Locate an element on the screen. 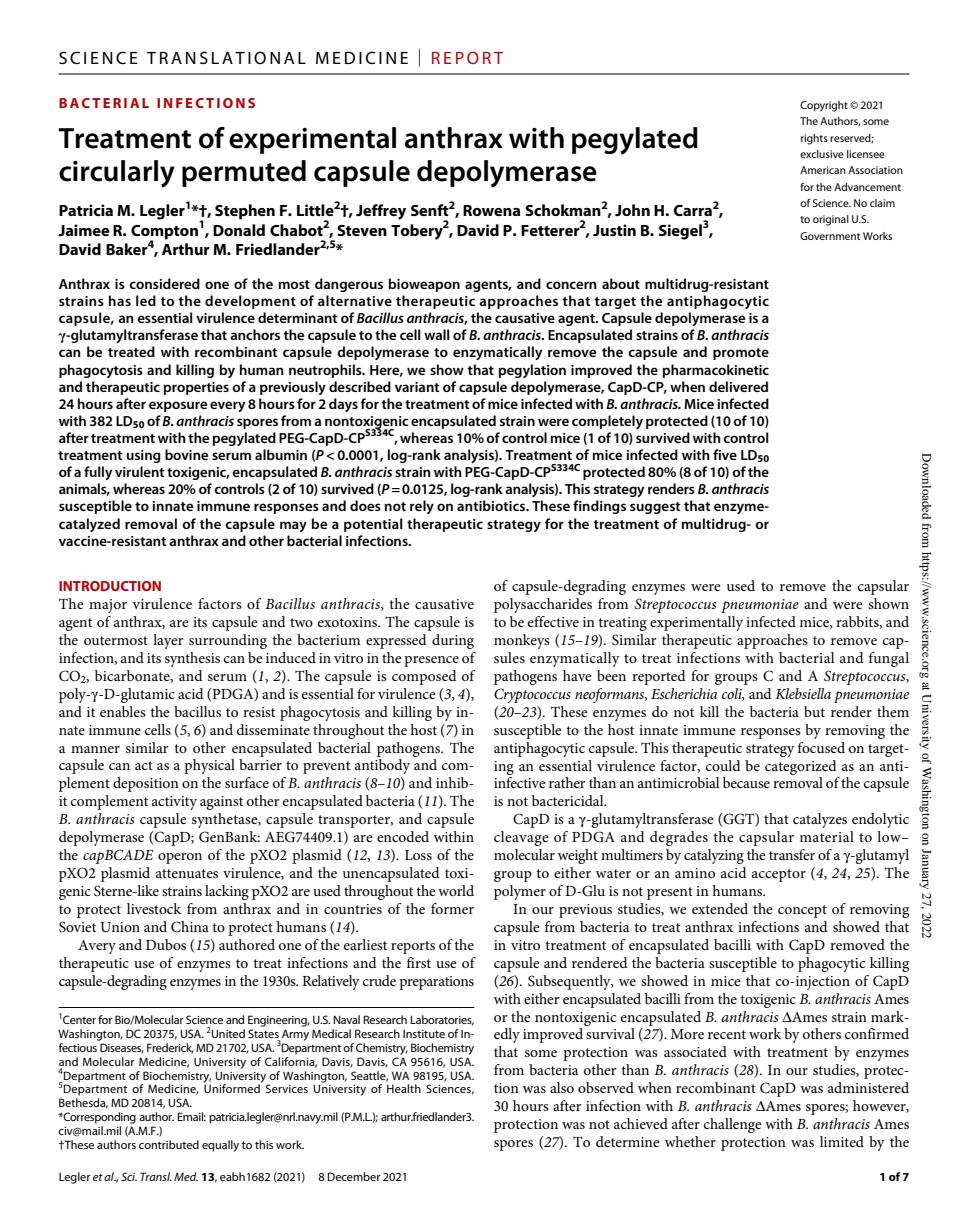 The width and height of the screenshot is (968, 1232). delivered is located at coordinates (738, 386).
